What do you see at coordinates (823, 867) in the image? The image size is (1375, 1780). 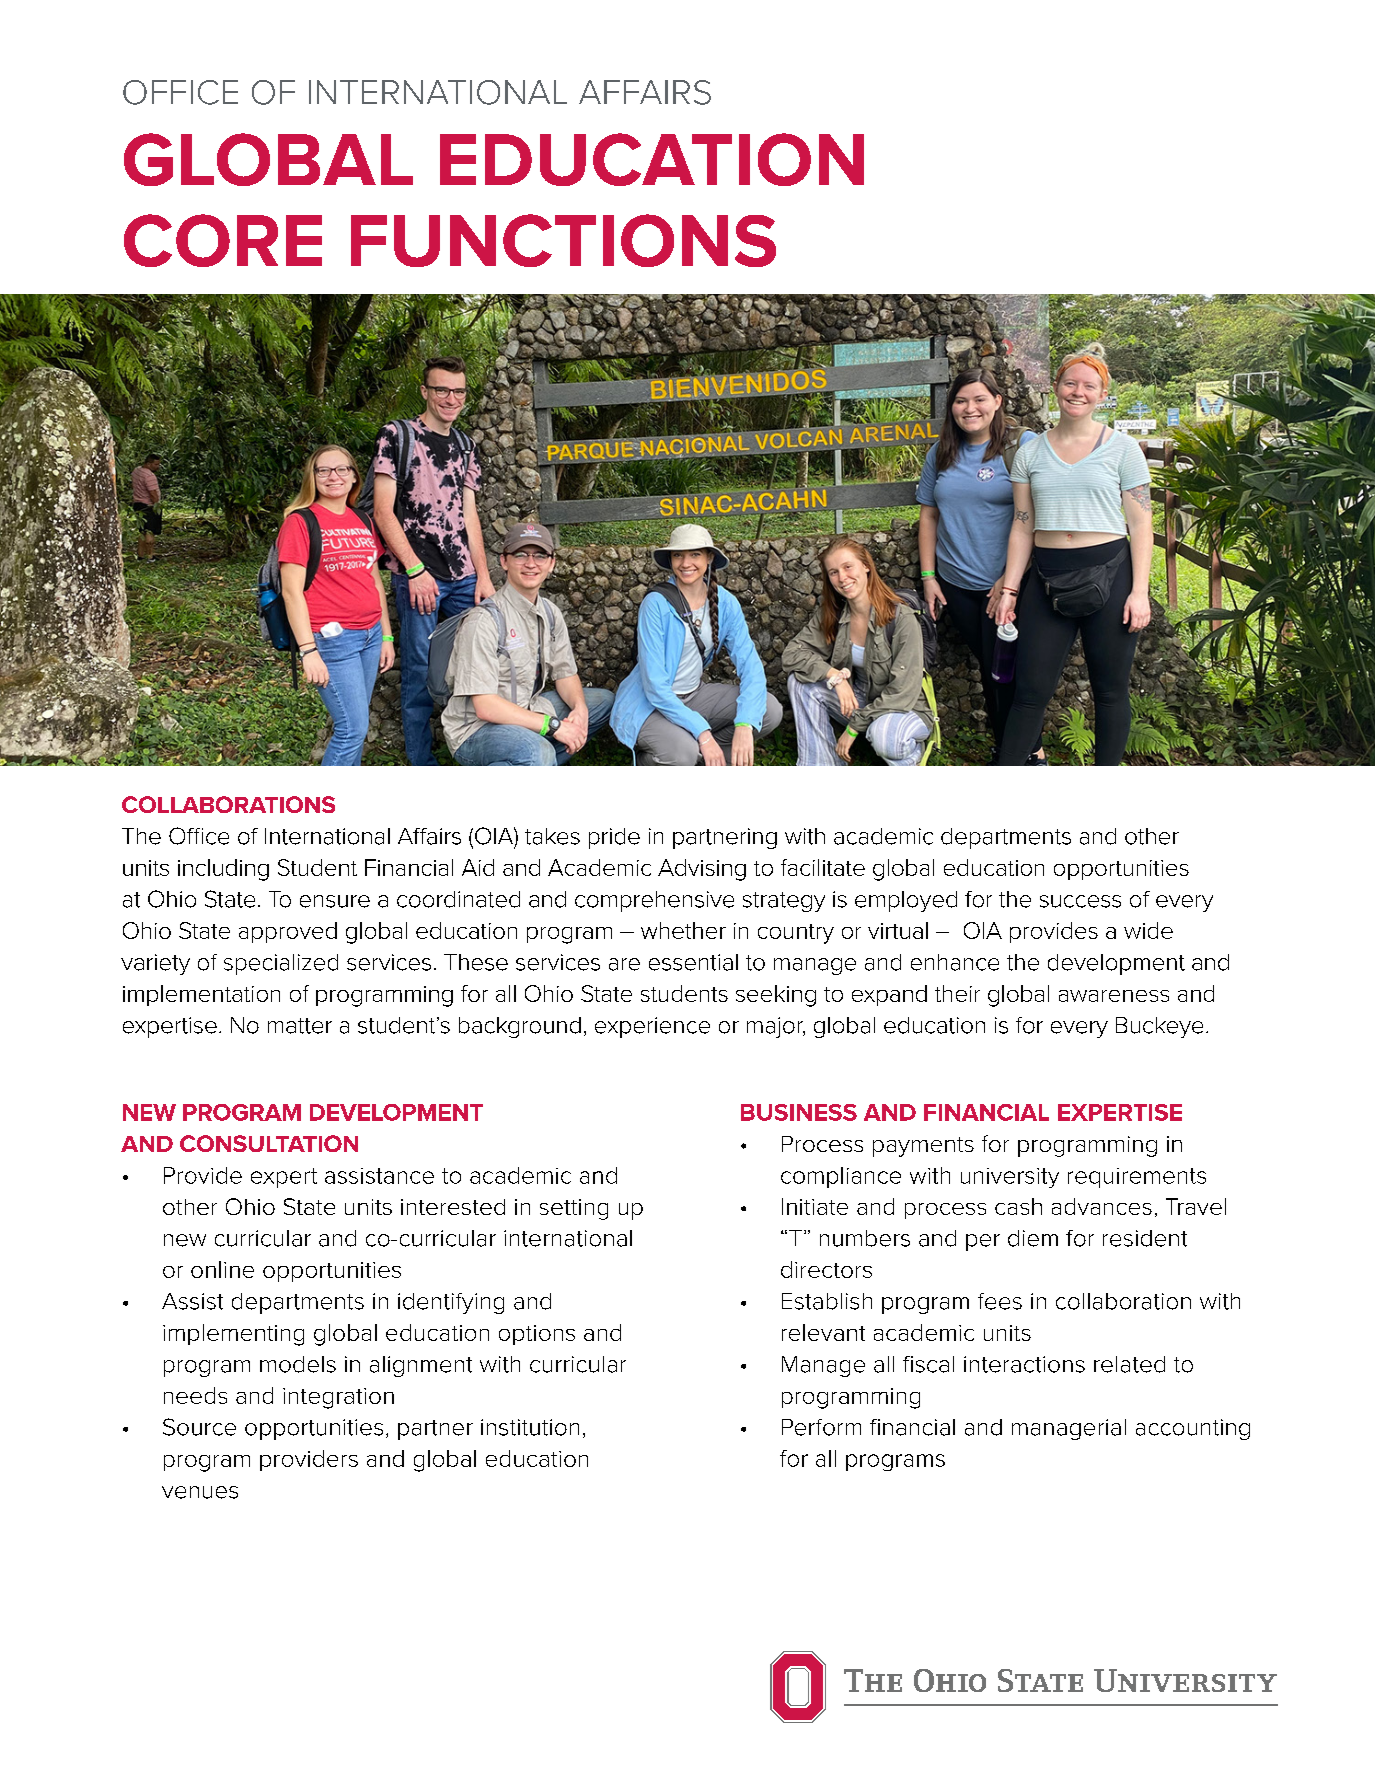 I see `facilitate` at bounding box center [823, 867].
